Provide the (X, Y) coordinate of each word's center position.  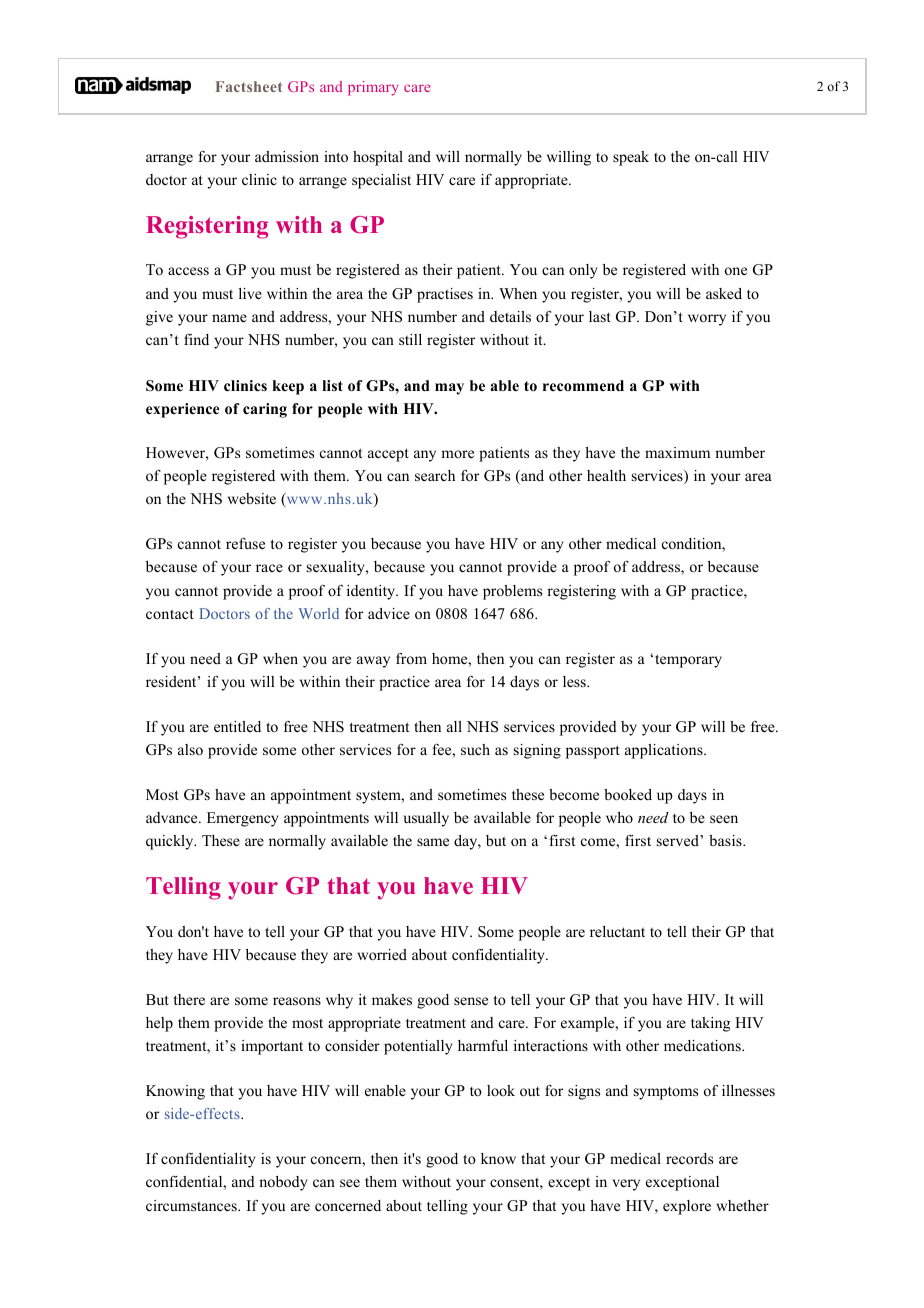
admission (287, 156)
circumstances (192, 1205)
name (229, 318)
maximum (677, 452)
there (189, 999)
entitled (237, 726)
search (435, 475)
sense (471, 1001)
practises (445, 295)
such (475, 749)
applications (665, 751)
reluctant (617, 931)
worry (707, 320)
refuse (245, 543)
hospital (378, 158)
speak (631, 158)
